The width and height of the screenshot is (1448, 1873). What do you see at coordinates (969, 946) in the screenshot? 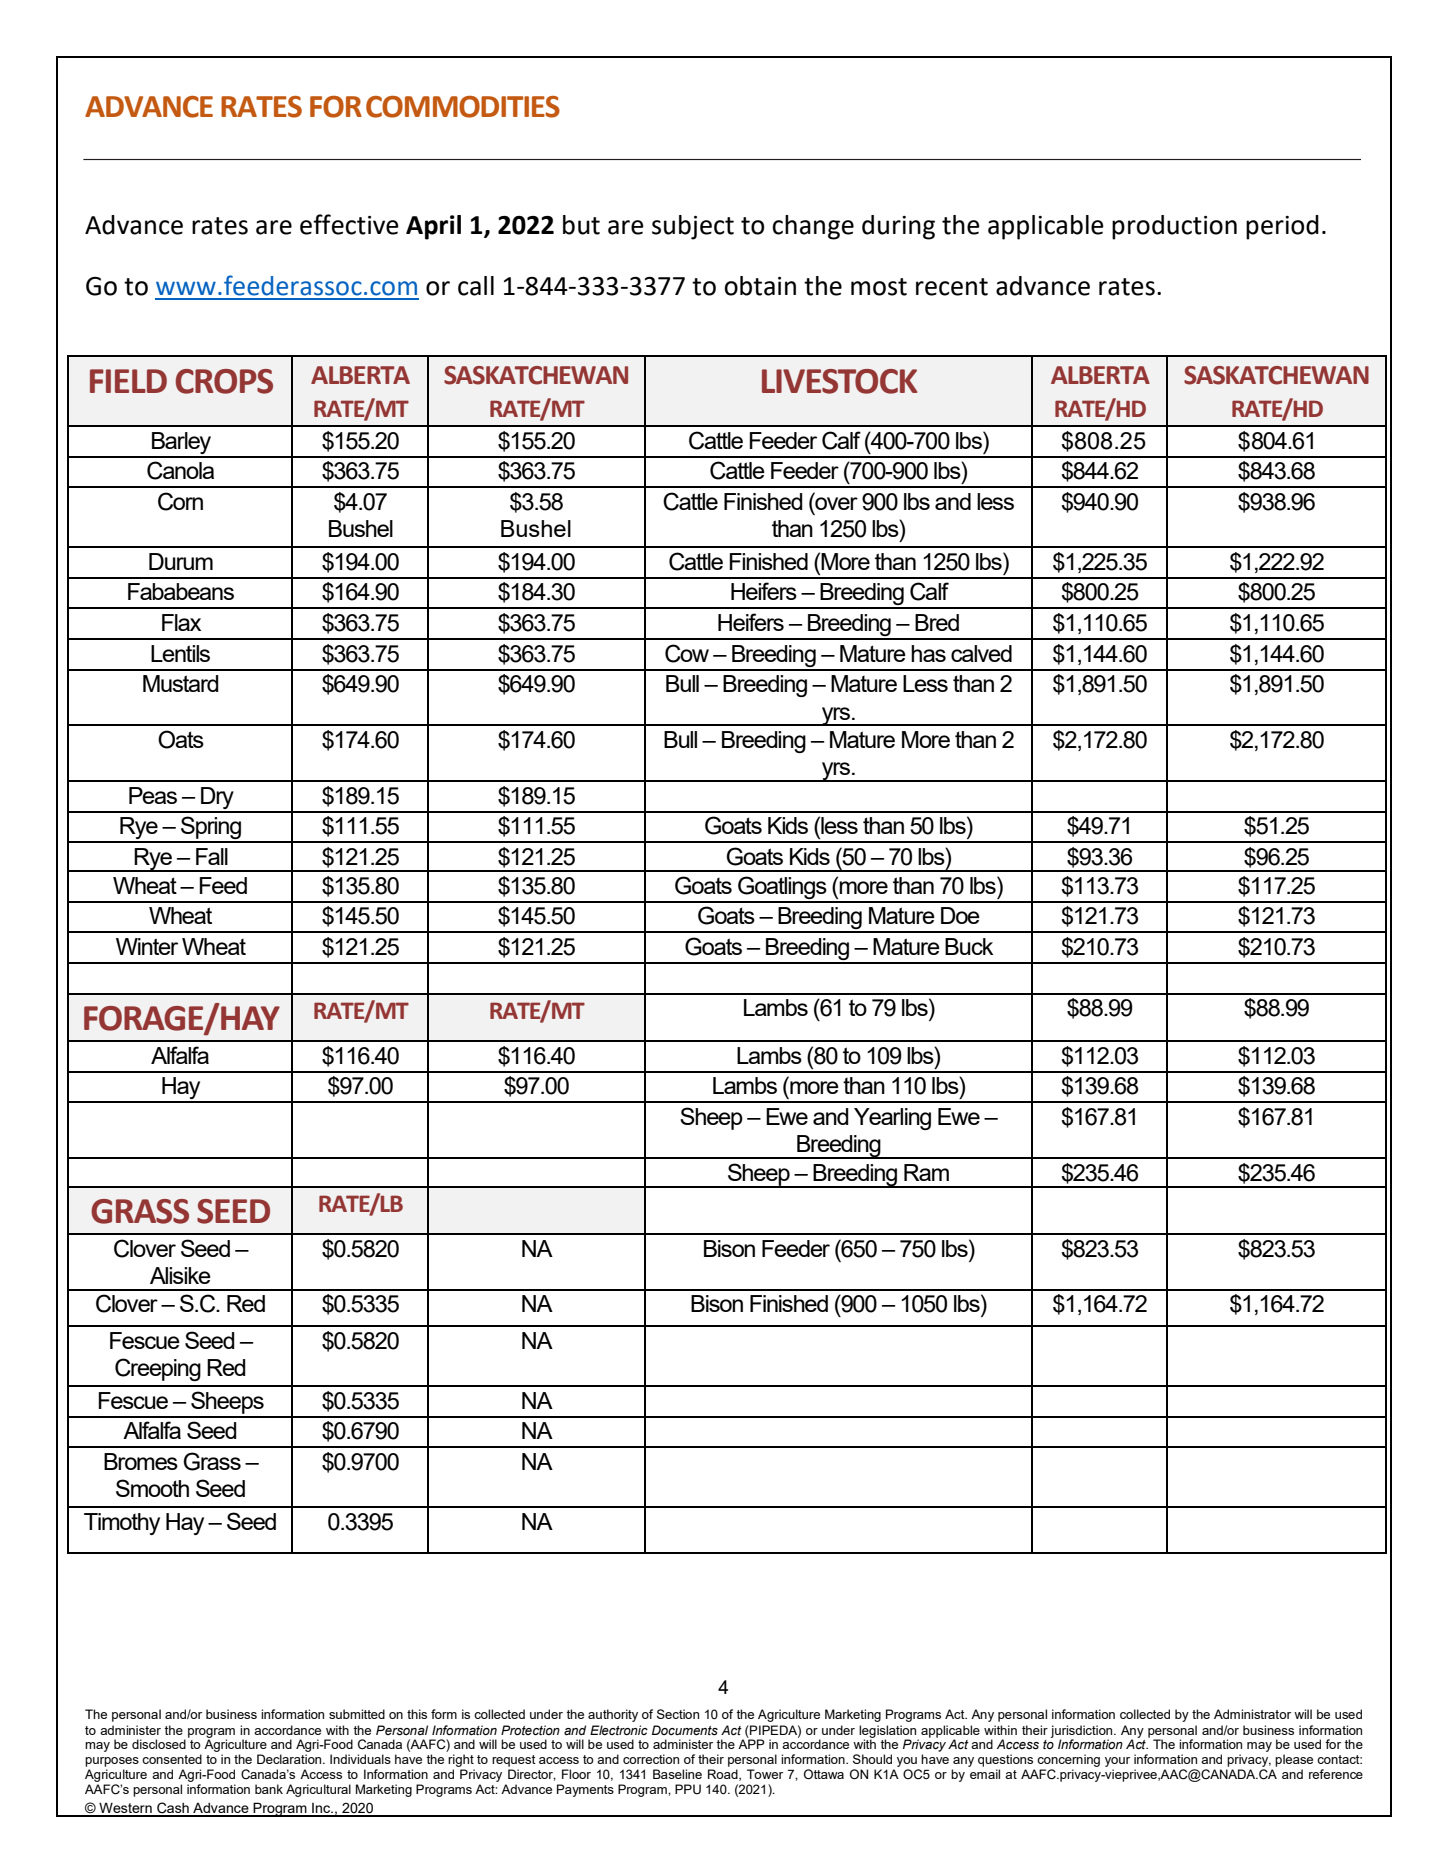
I see `Buck` at bounding box center [969, 946].
